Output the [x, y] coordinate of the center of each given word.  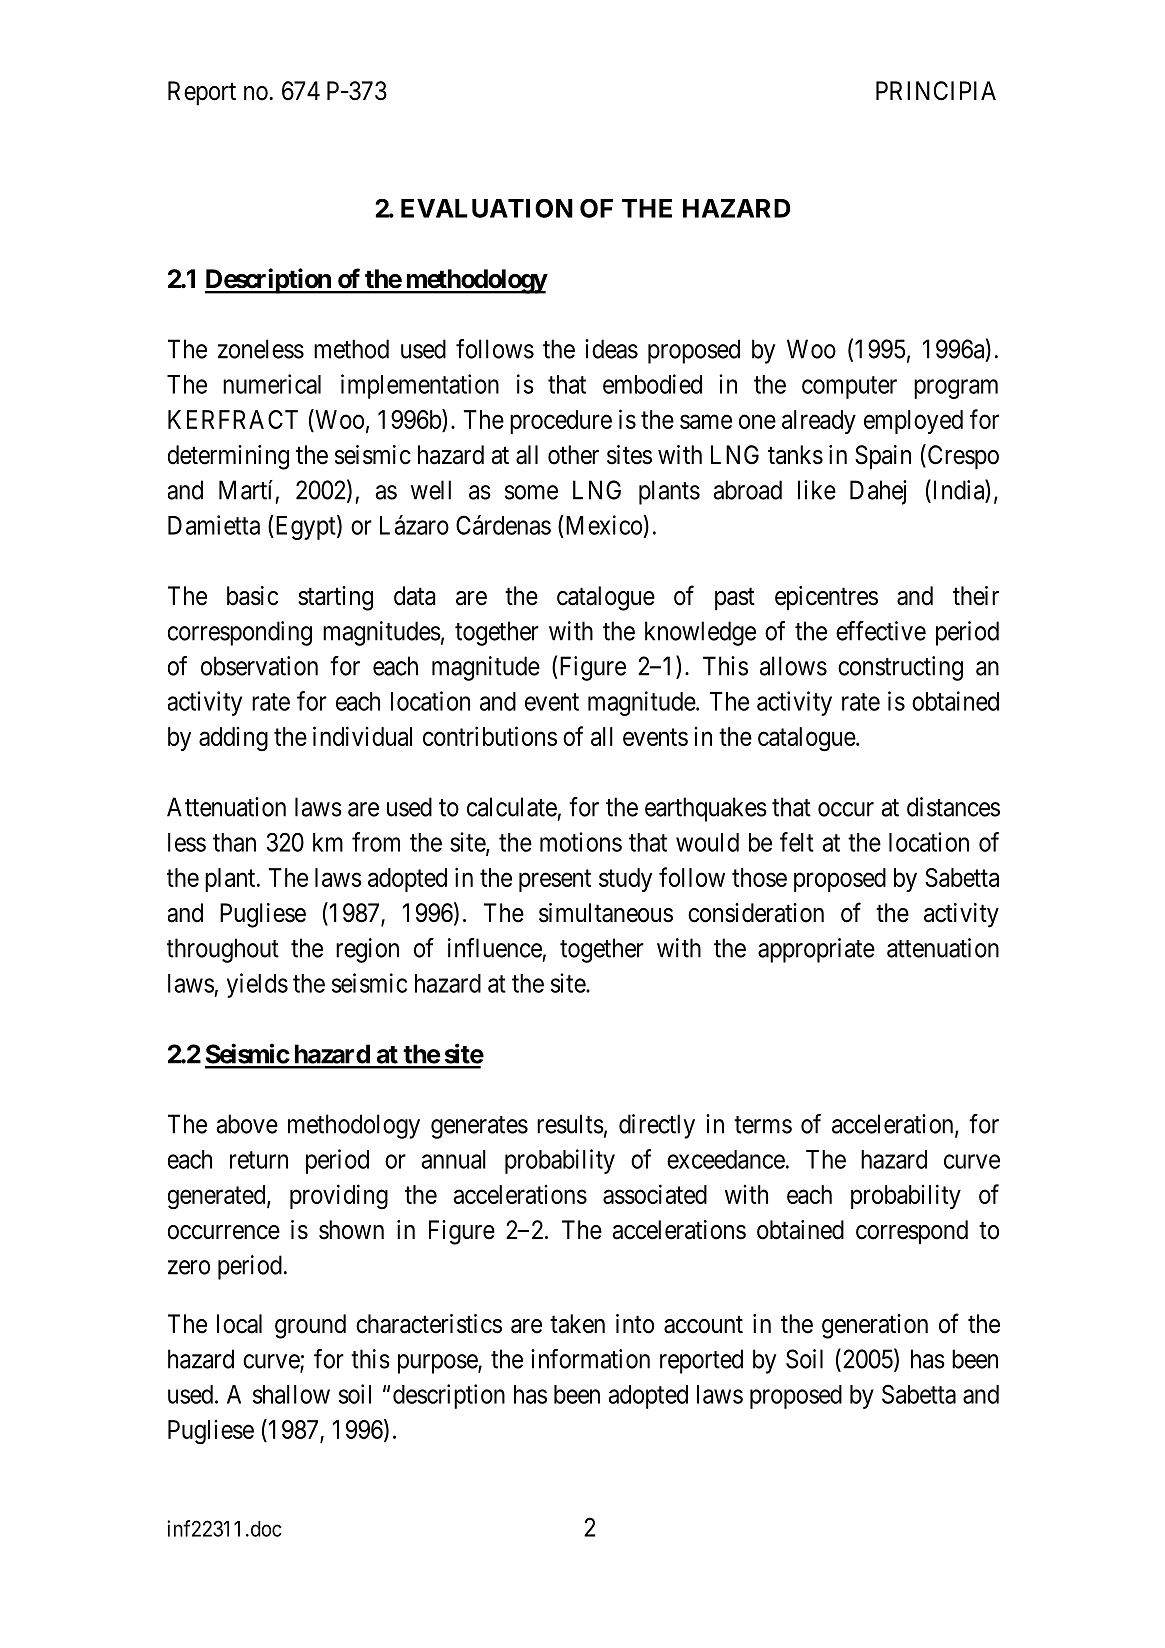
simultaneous [606, 913]
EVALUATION [487, 208]
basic [252, 596]
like [817, 490]
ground [310, 1326]
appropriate [816, 950]
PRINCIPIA [936, 90]
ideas [611, 349]
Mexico [604, 525]
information [590, 1359]
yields [257, 985]
